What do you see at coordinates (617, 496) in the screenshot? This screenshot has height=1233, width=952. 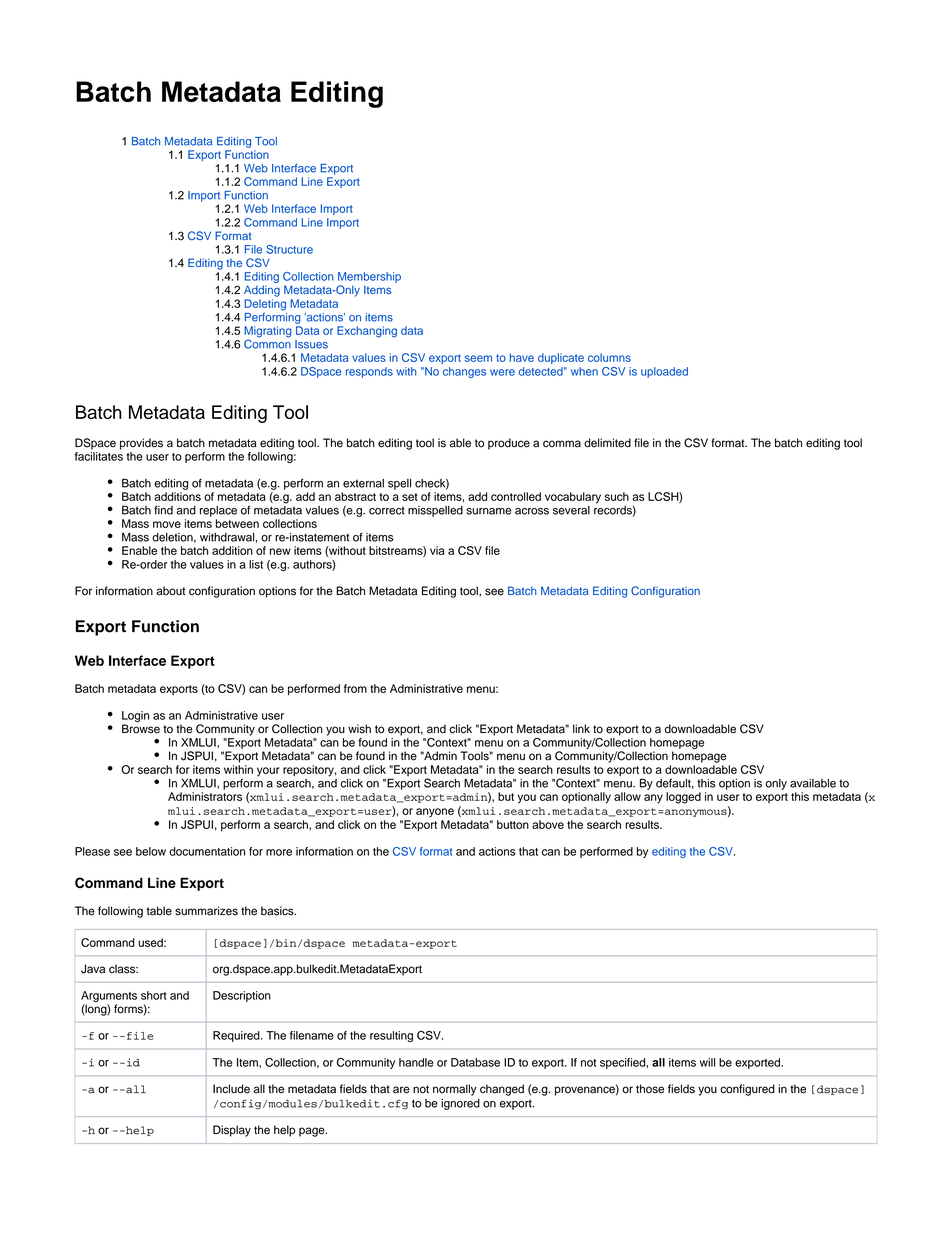 I see `such` at bounding box center [617, 496].
